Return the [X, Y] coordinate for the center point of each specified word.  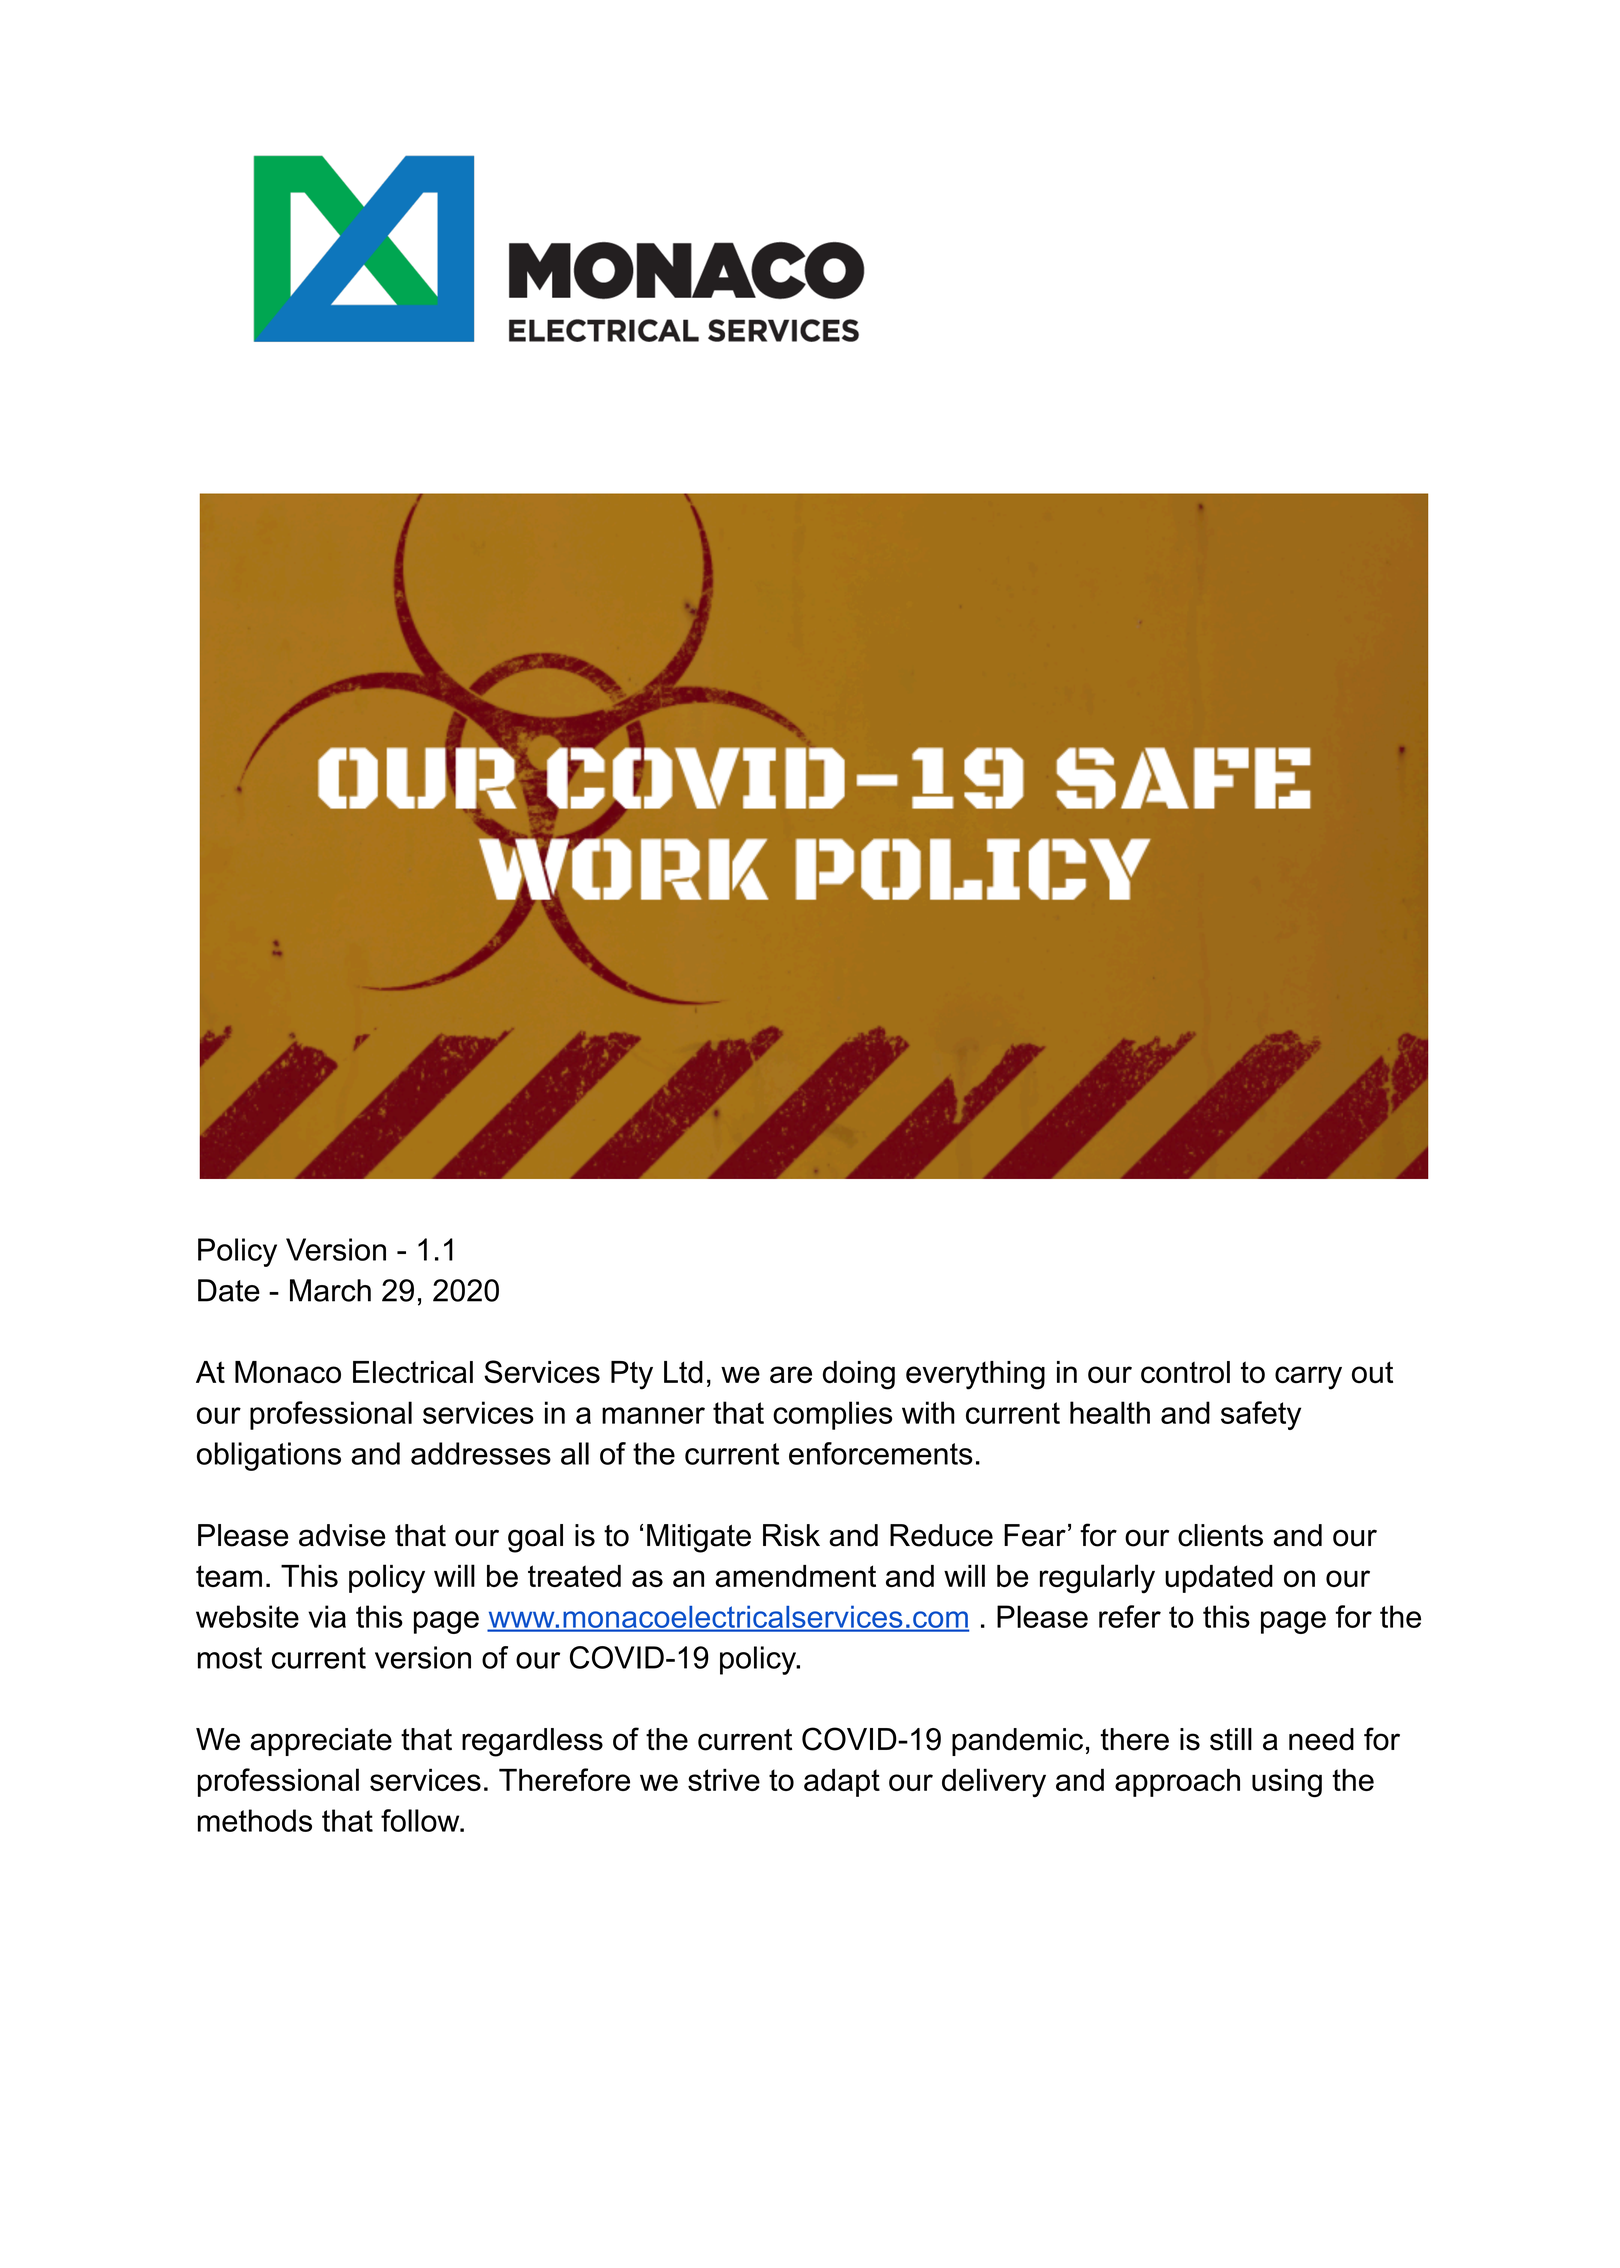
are [791, 1375]
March [330, 1290]
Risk [791, 1535]
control [1185, 1372]
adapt [842, 1782]
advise [342, 1535]
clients [1220, 1535]
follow [421, 1820]
